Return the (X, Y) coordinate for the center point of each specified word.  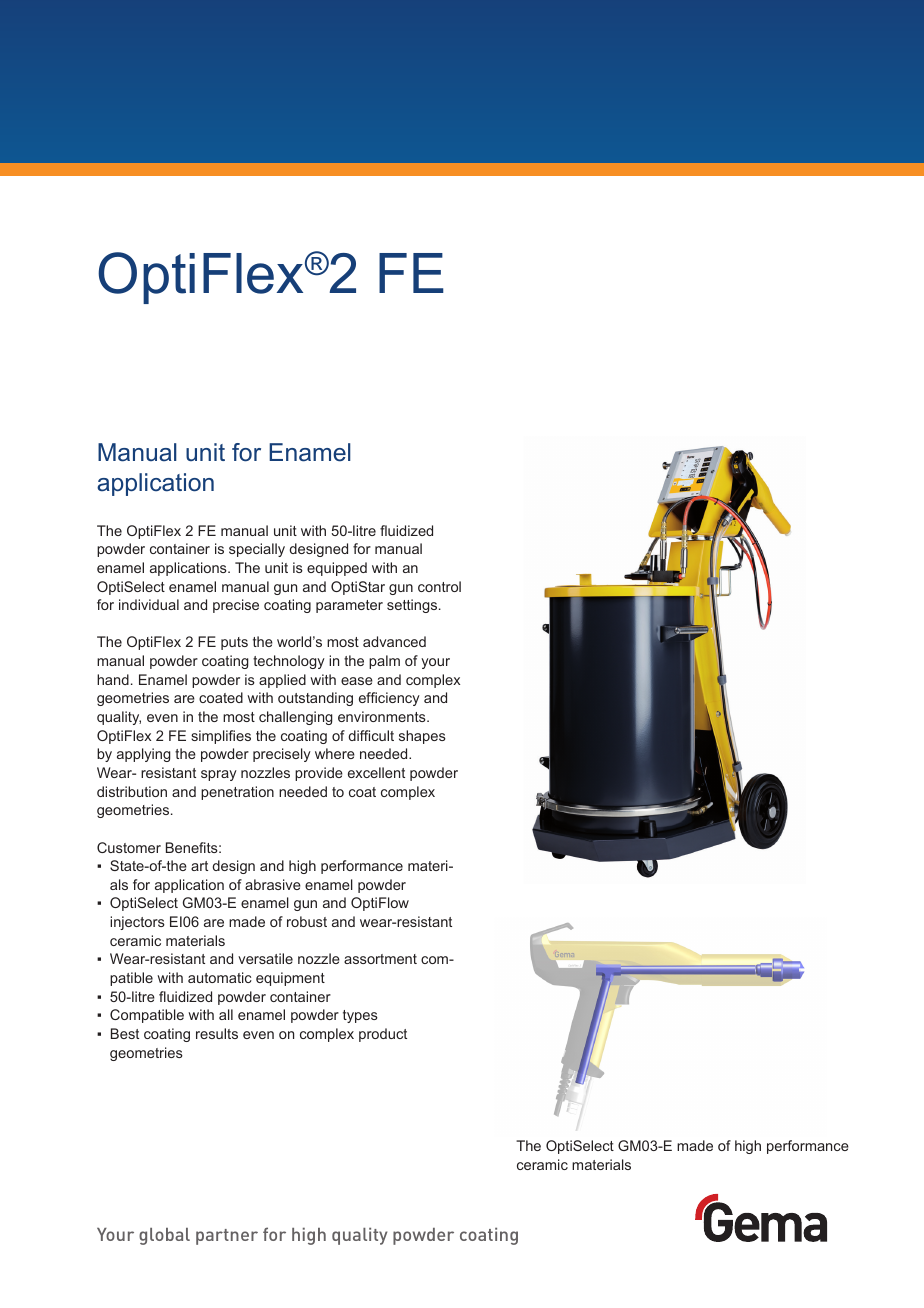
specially (257, 550)
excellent (376, 772)
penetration (237, 793)
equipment (290, 979)
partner (227, 1237)
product (383, 1035)
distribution (132, 791)
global (164, 1236)
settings (413, 606)
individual (149, 604)
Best (125, 1033)
